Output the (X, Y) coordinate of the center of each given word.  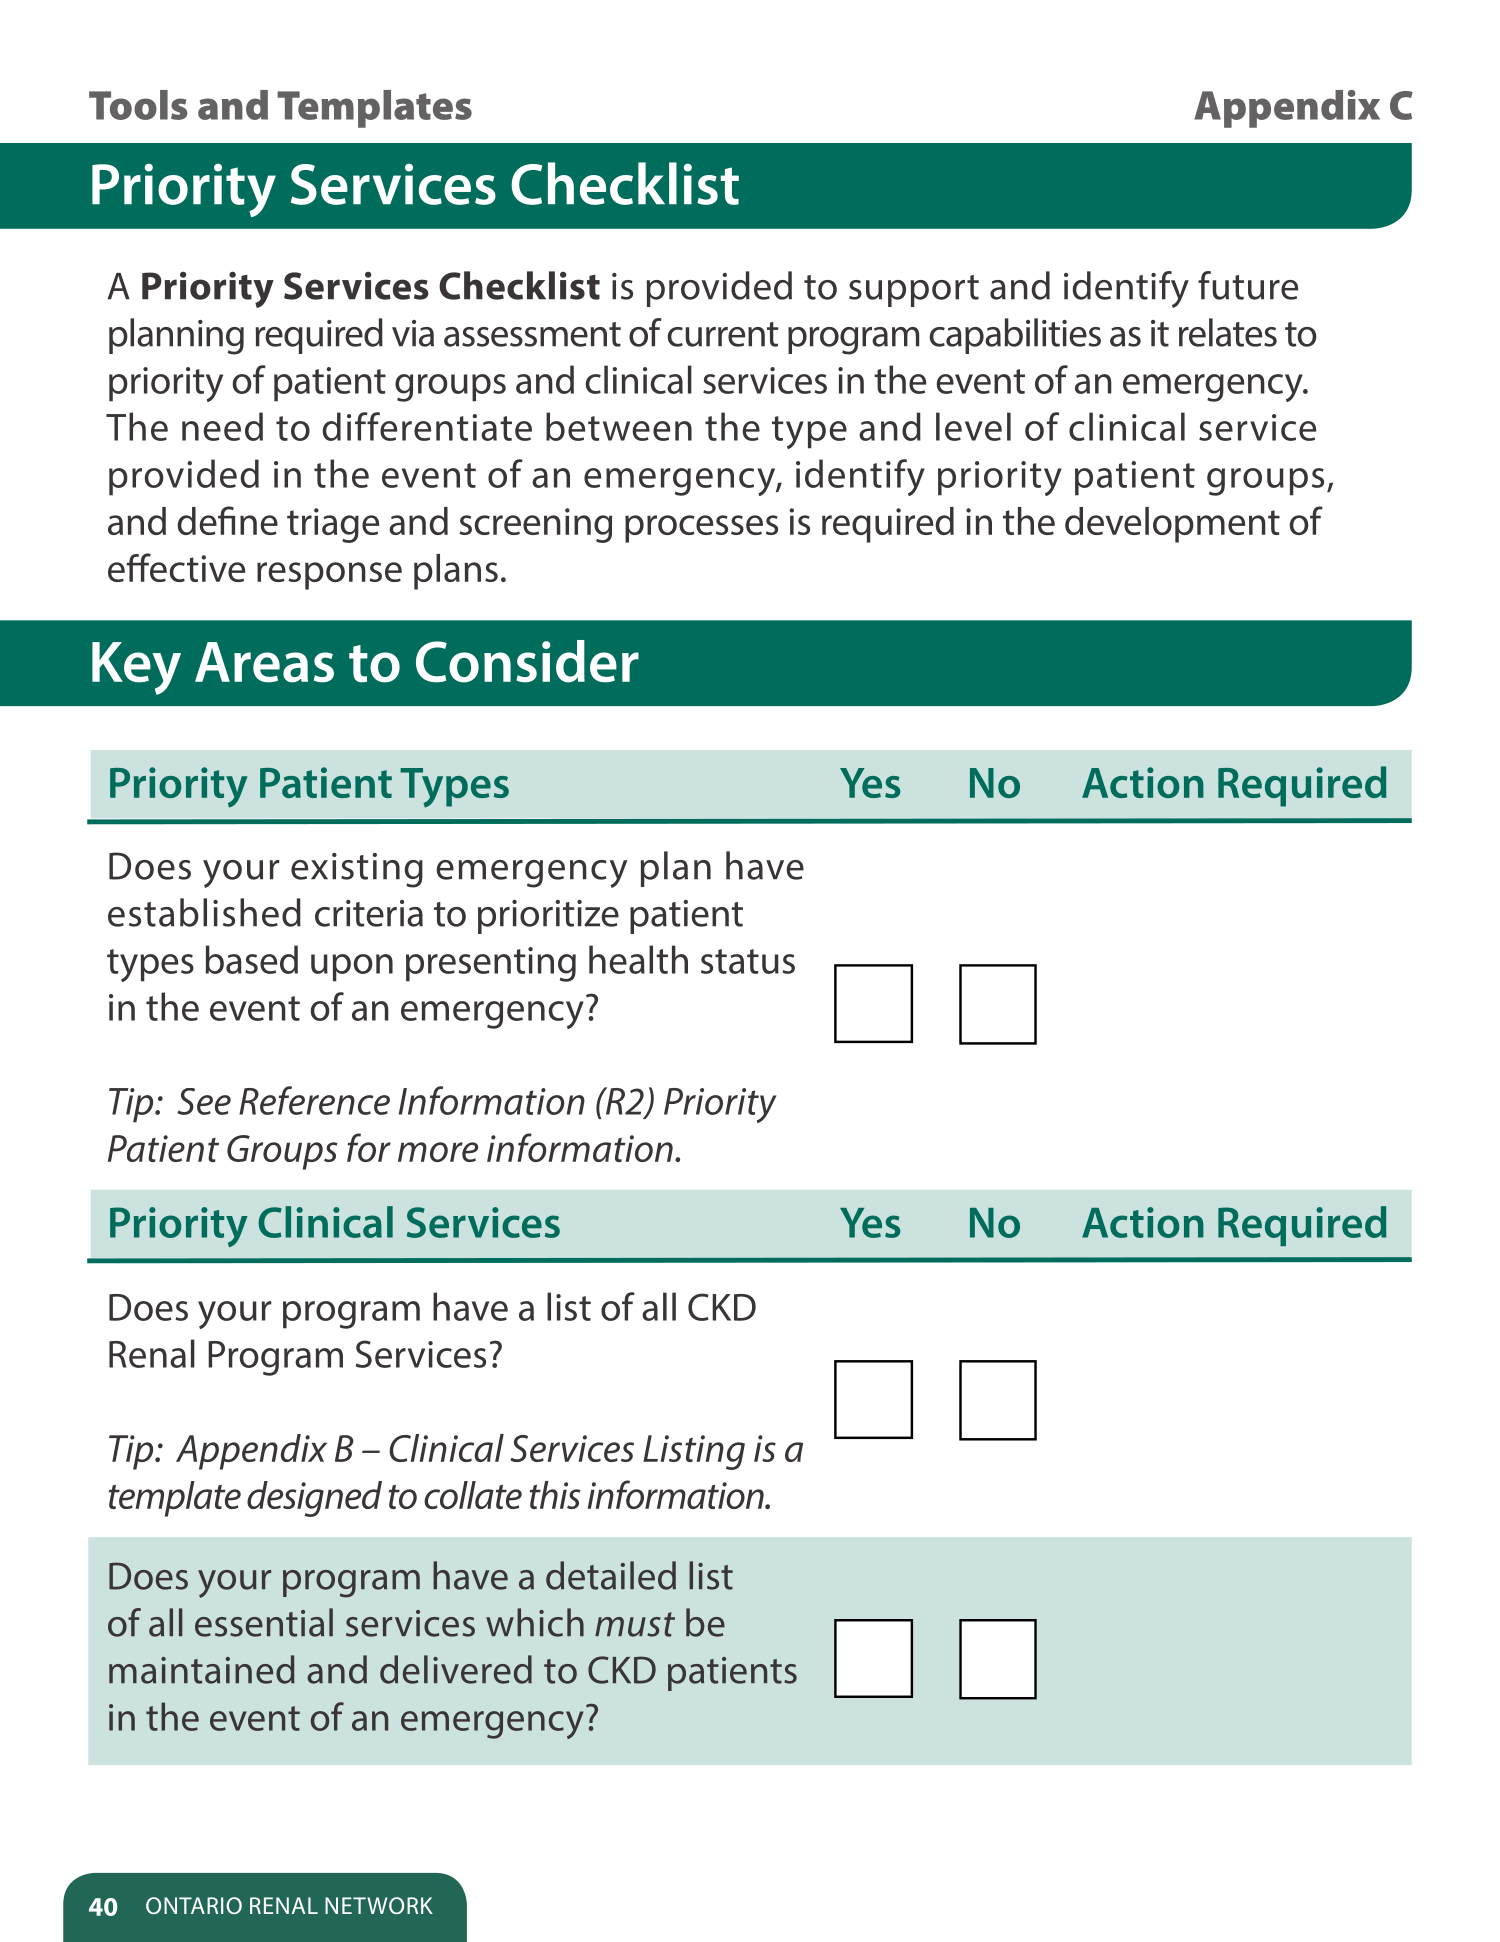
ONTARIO (194, 1905)
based (251, 959)
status (748, 961)
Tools (138, 105)
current (723, 334)
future (1248, 285)
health (638, 959)
